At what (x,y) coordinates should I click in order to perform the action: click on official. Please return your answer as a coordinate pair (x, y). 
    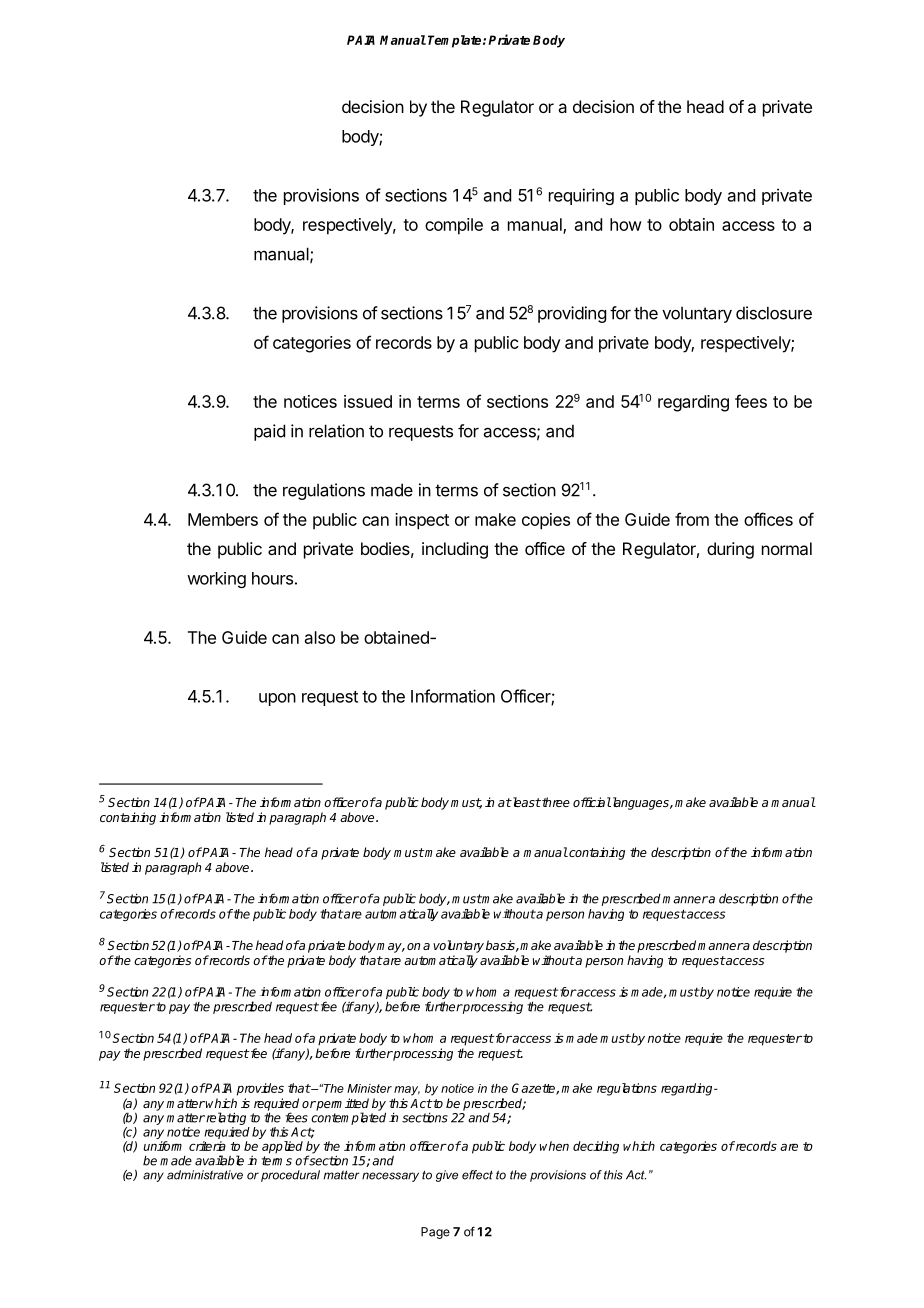
    Looking at the image, I should click on (592, 802).
